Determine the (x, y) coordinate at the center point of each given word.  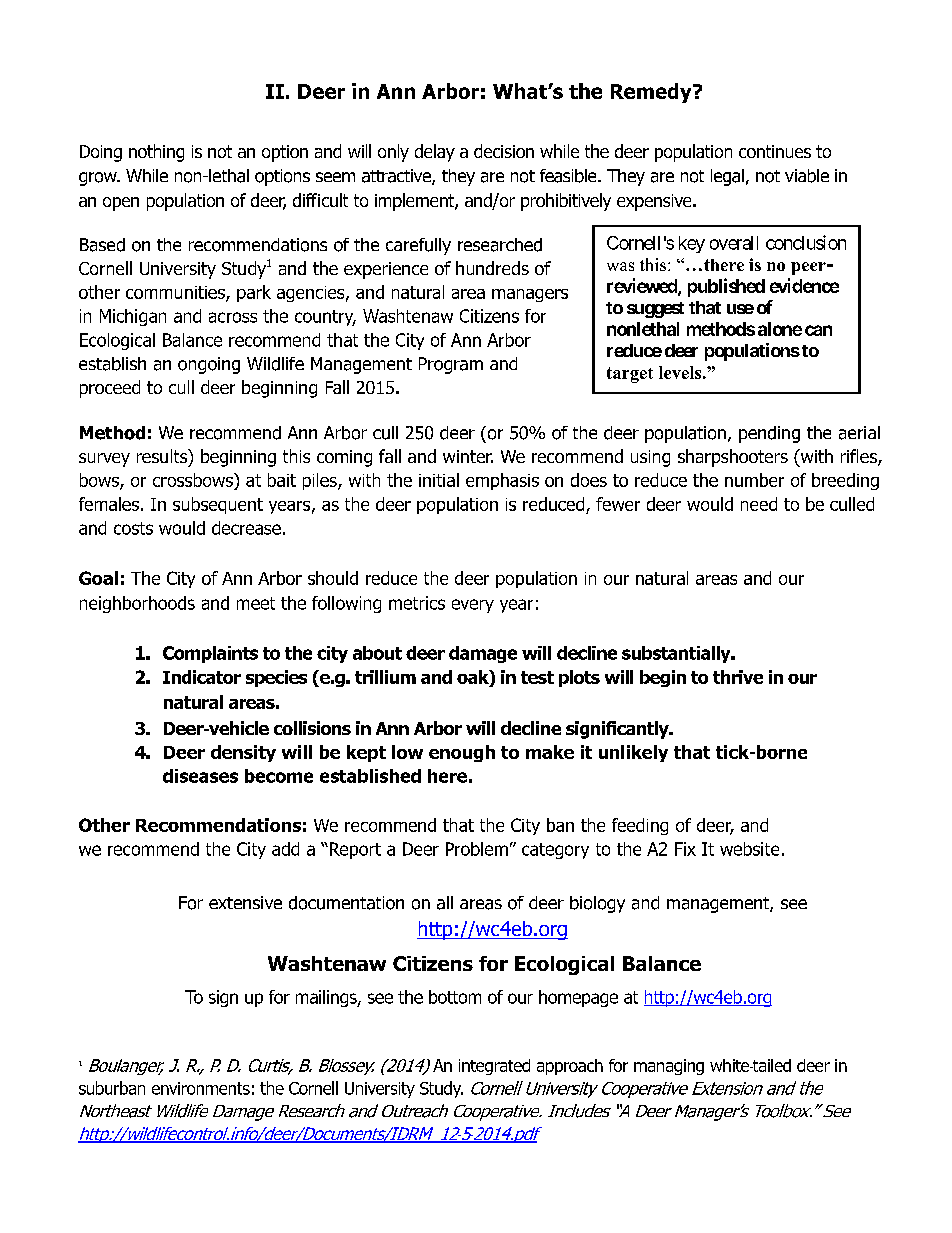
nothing (156, 153)
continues (775, 151)
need (759, 504)
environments (201, 1088)
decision (504, 151)
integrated (494, 1067)
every (473, 606)
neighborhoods (137, 604)
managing (669, 1067)
